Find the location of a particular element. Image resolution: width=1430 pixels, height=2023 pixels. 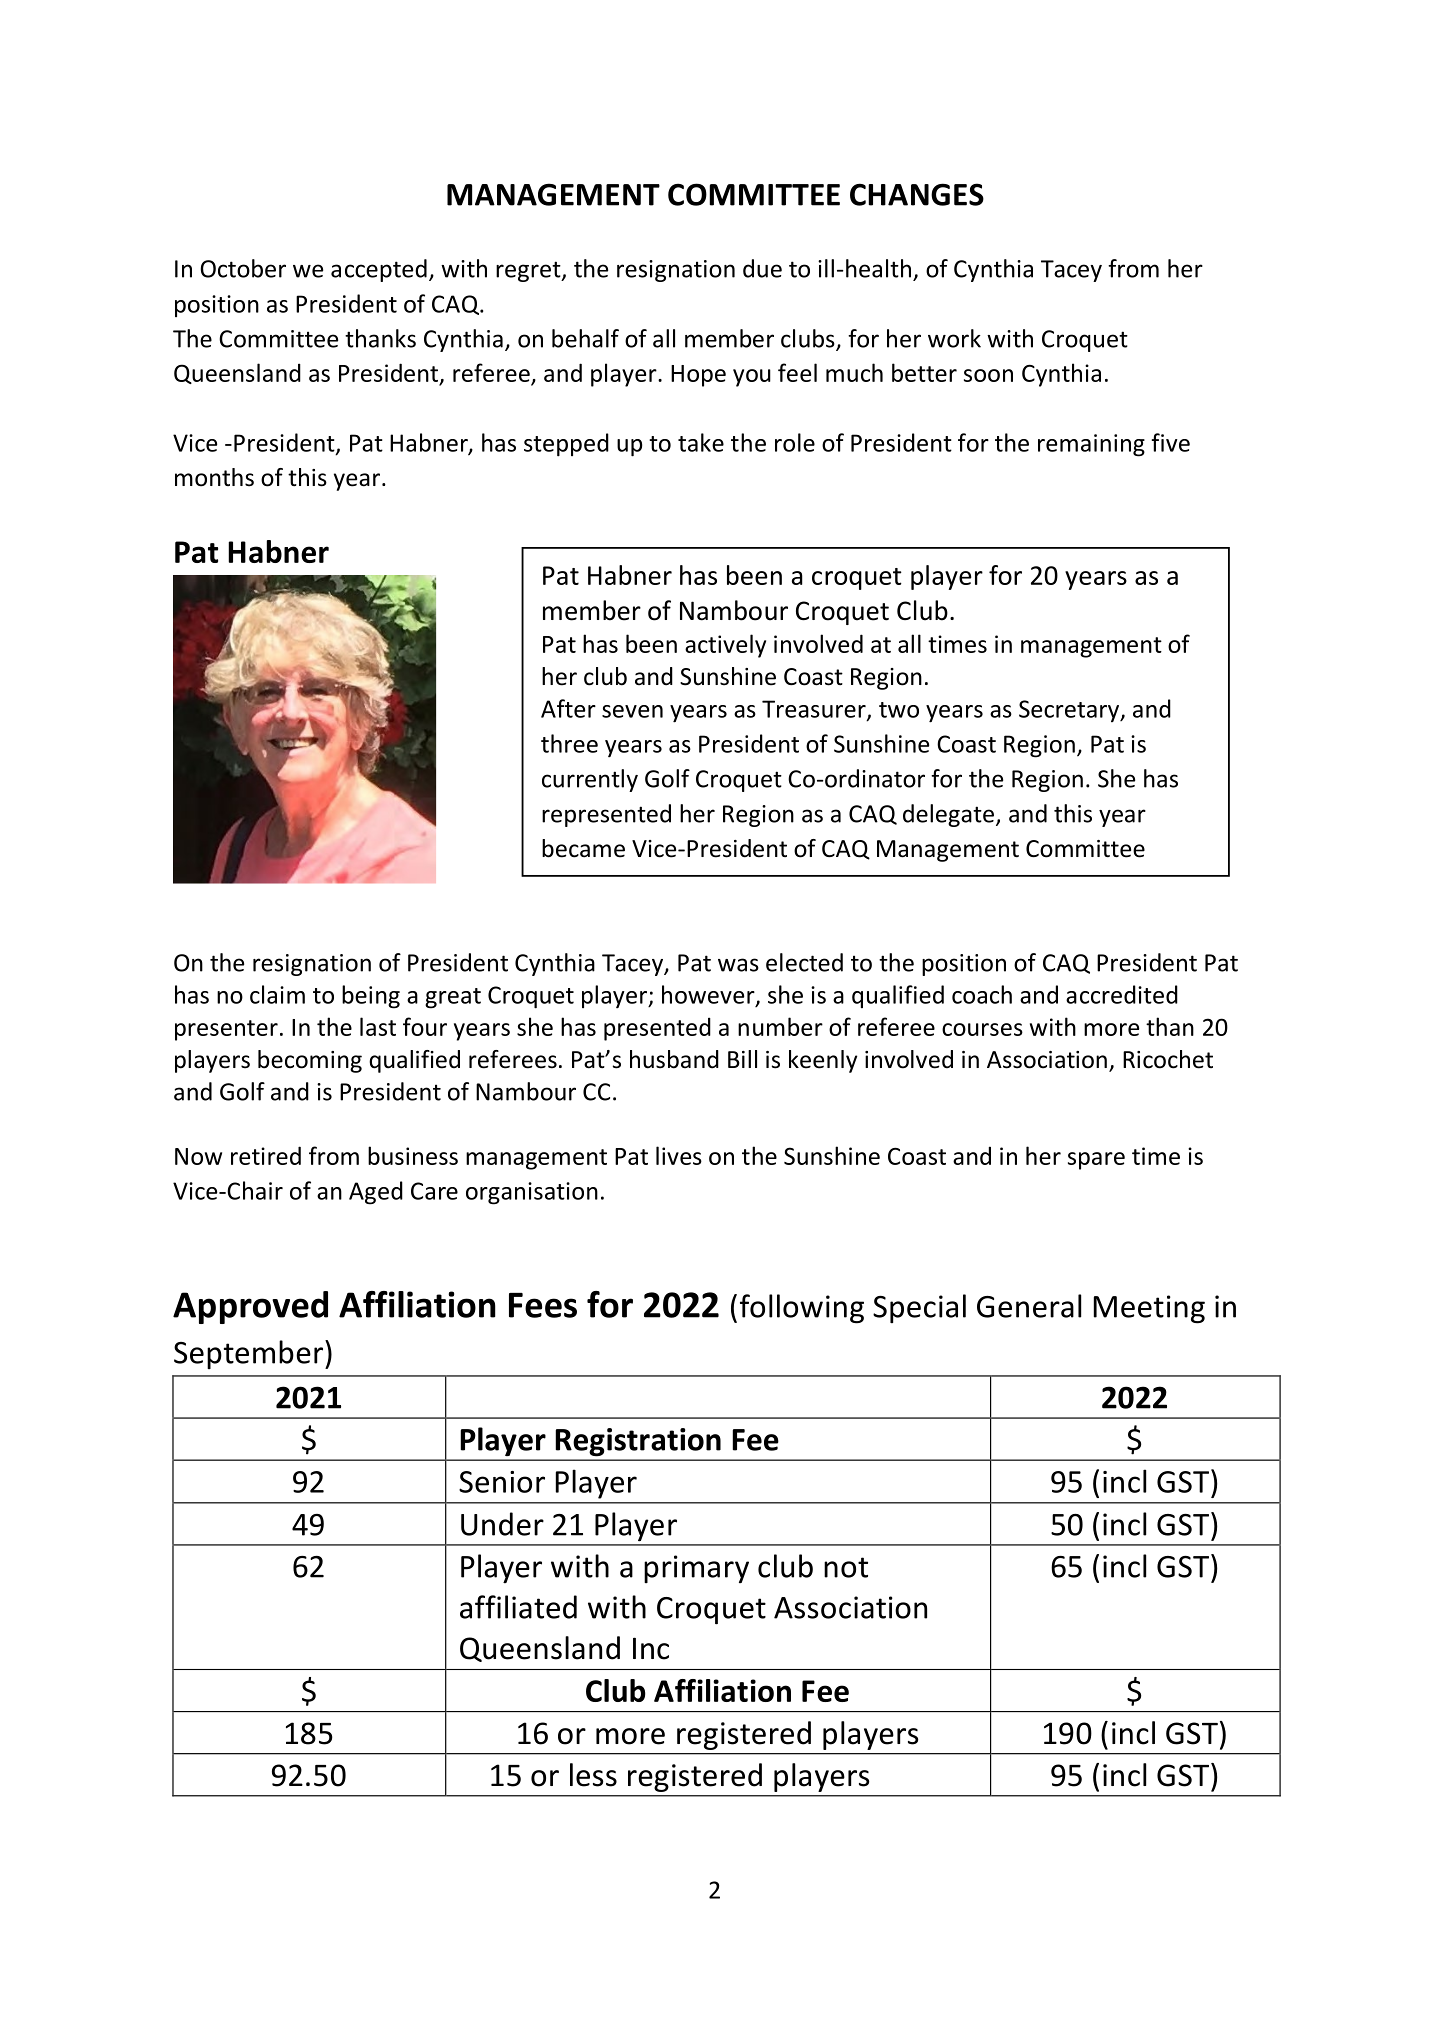

seven is located at coordinates (632, 711).
